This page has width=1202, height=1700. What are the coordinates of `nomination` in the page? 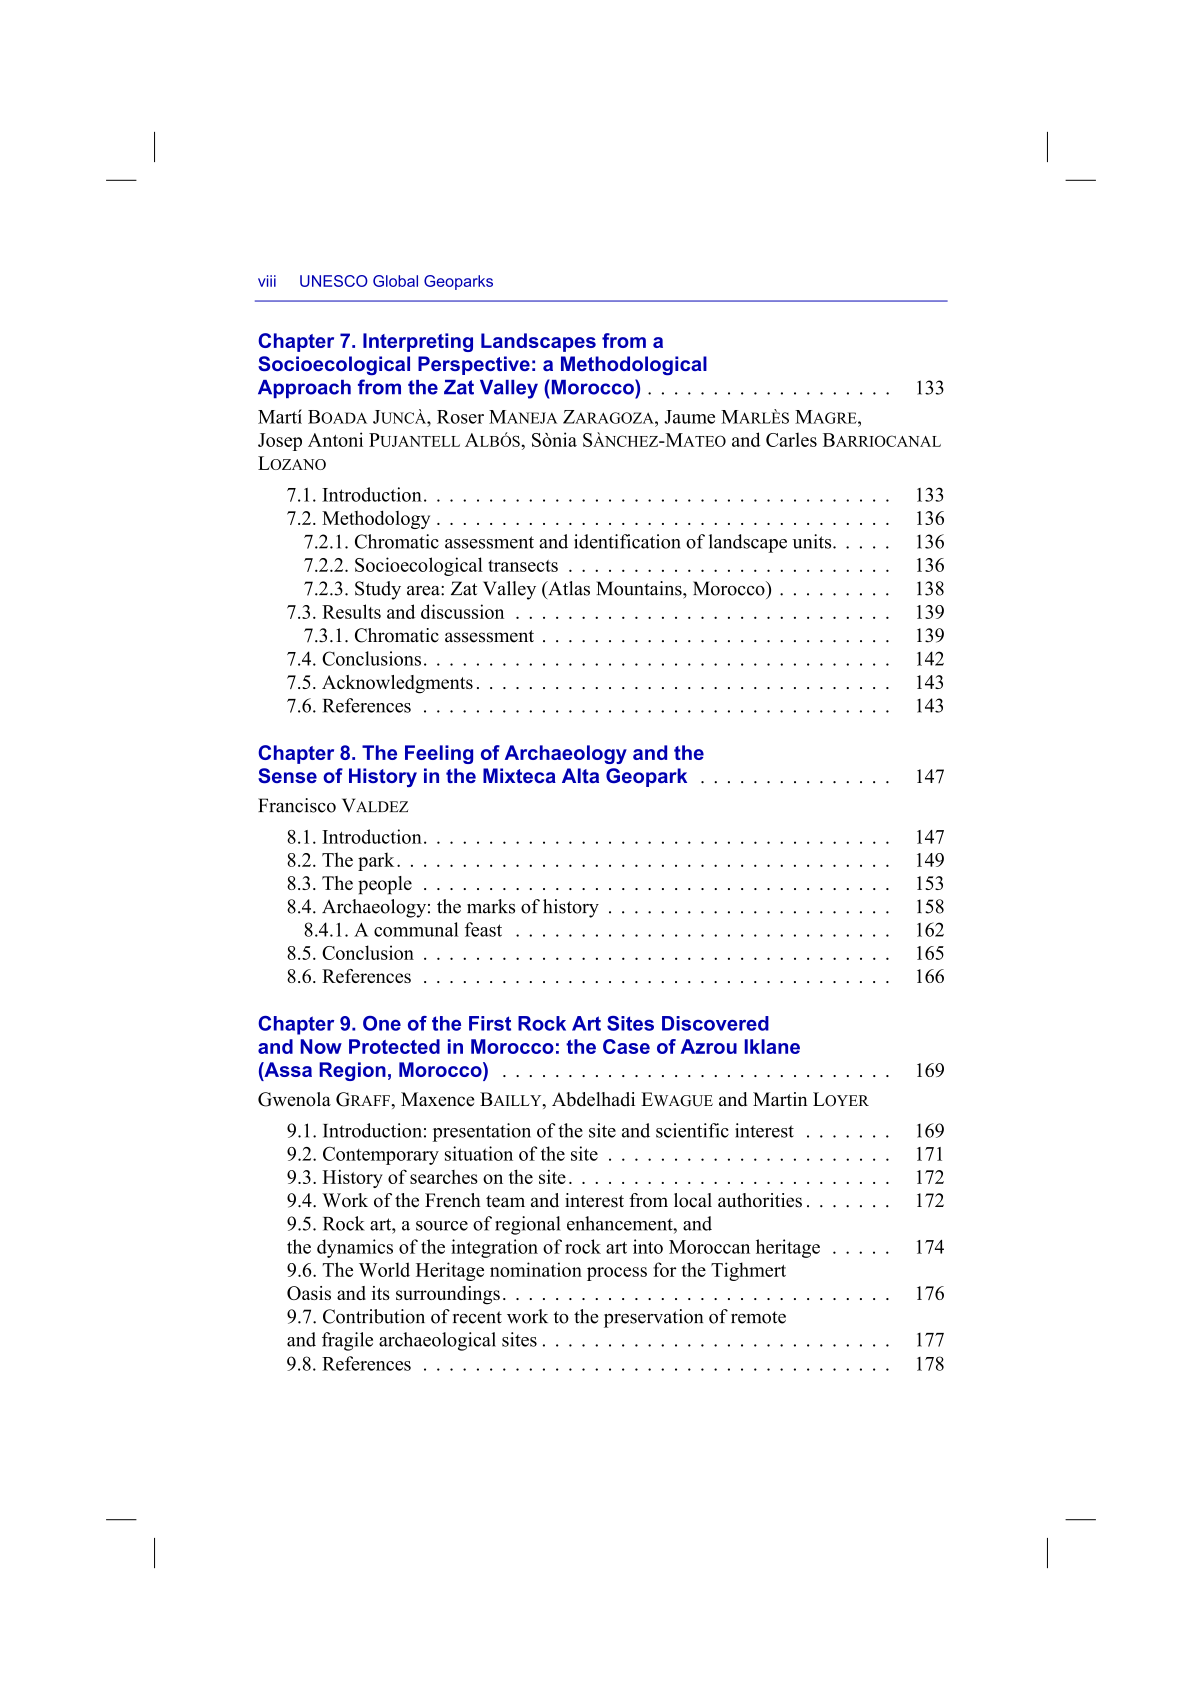 It's located at (536, 1269).
